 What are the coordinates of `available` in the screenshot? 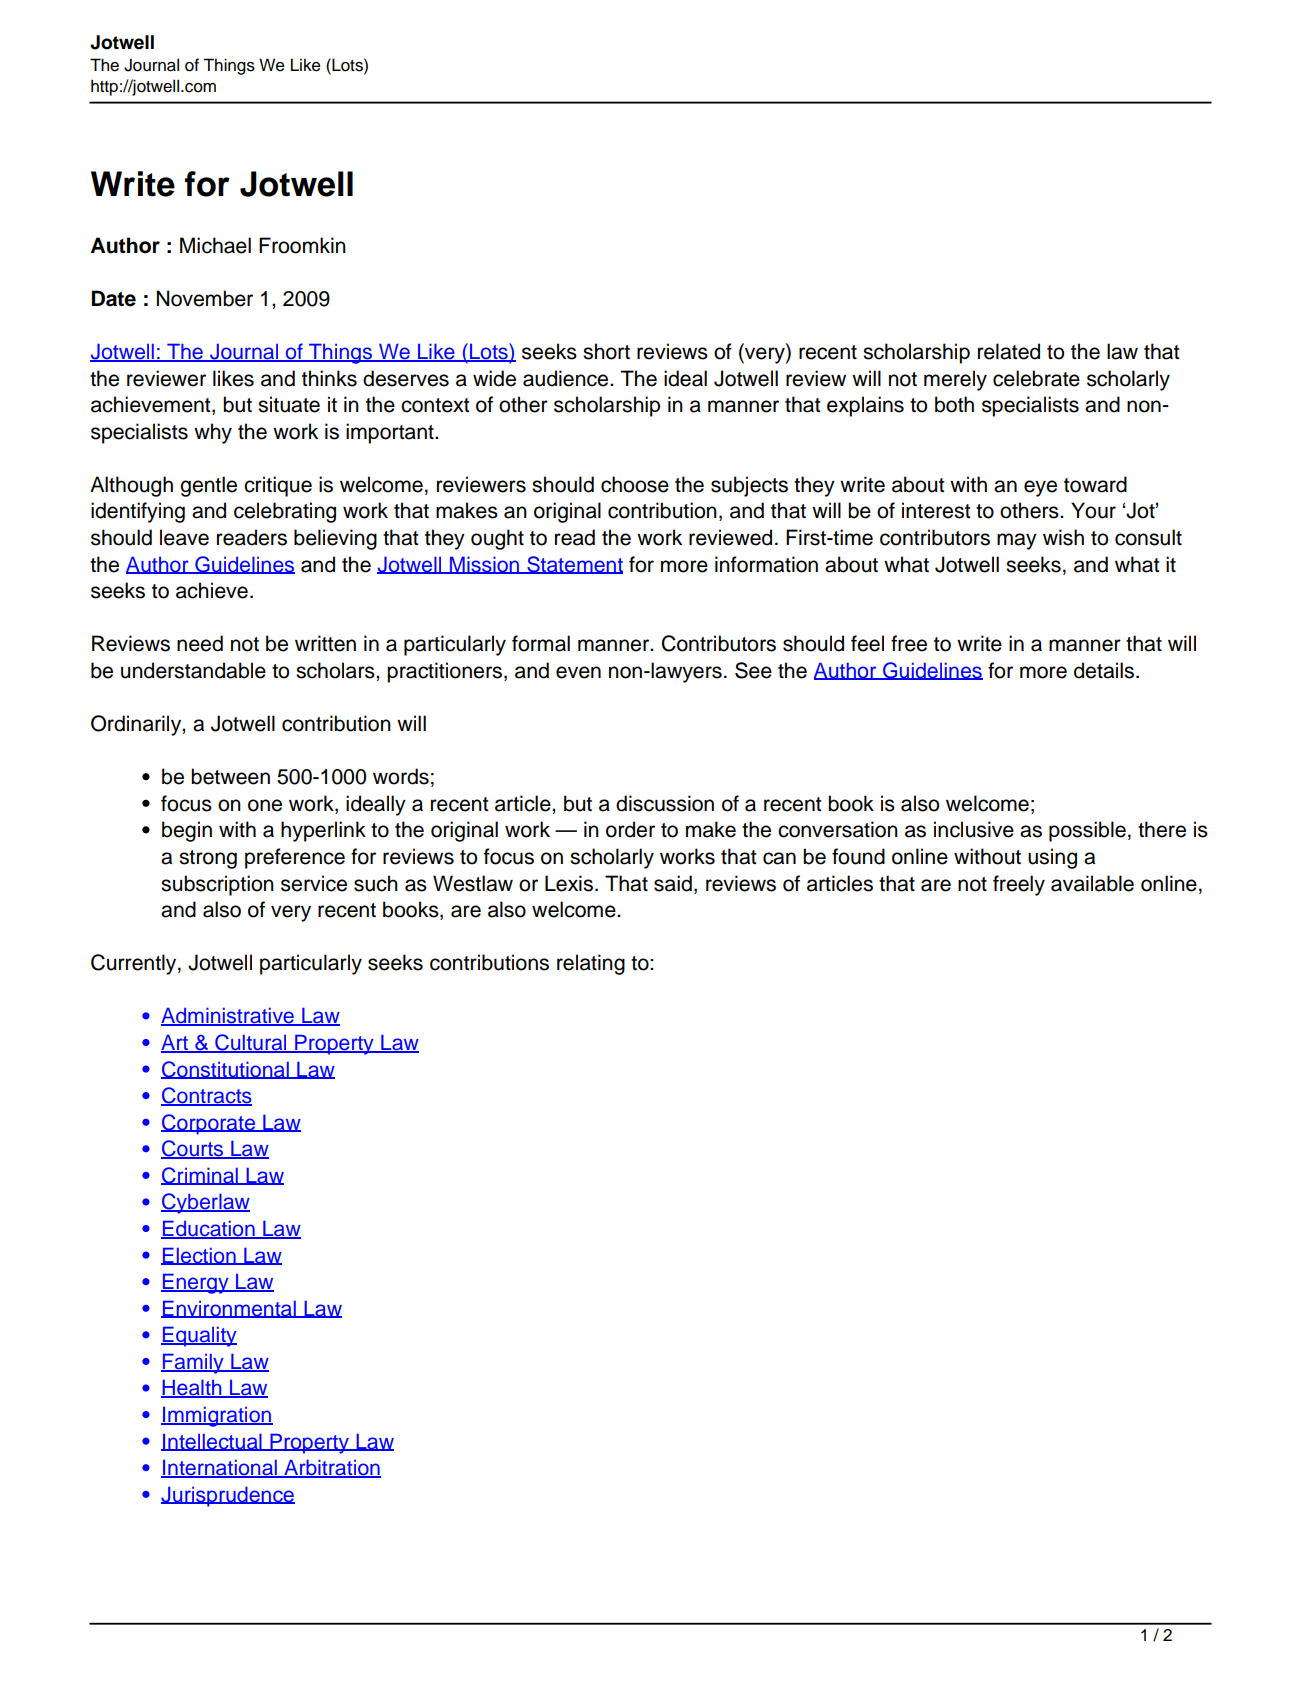 It's located at (1092, 883).
